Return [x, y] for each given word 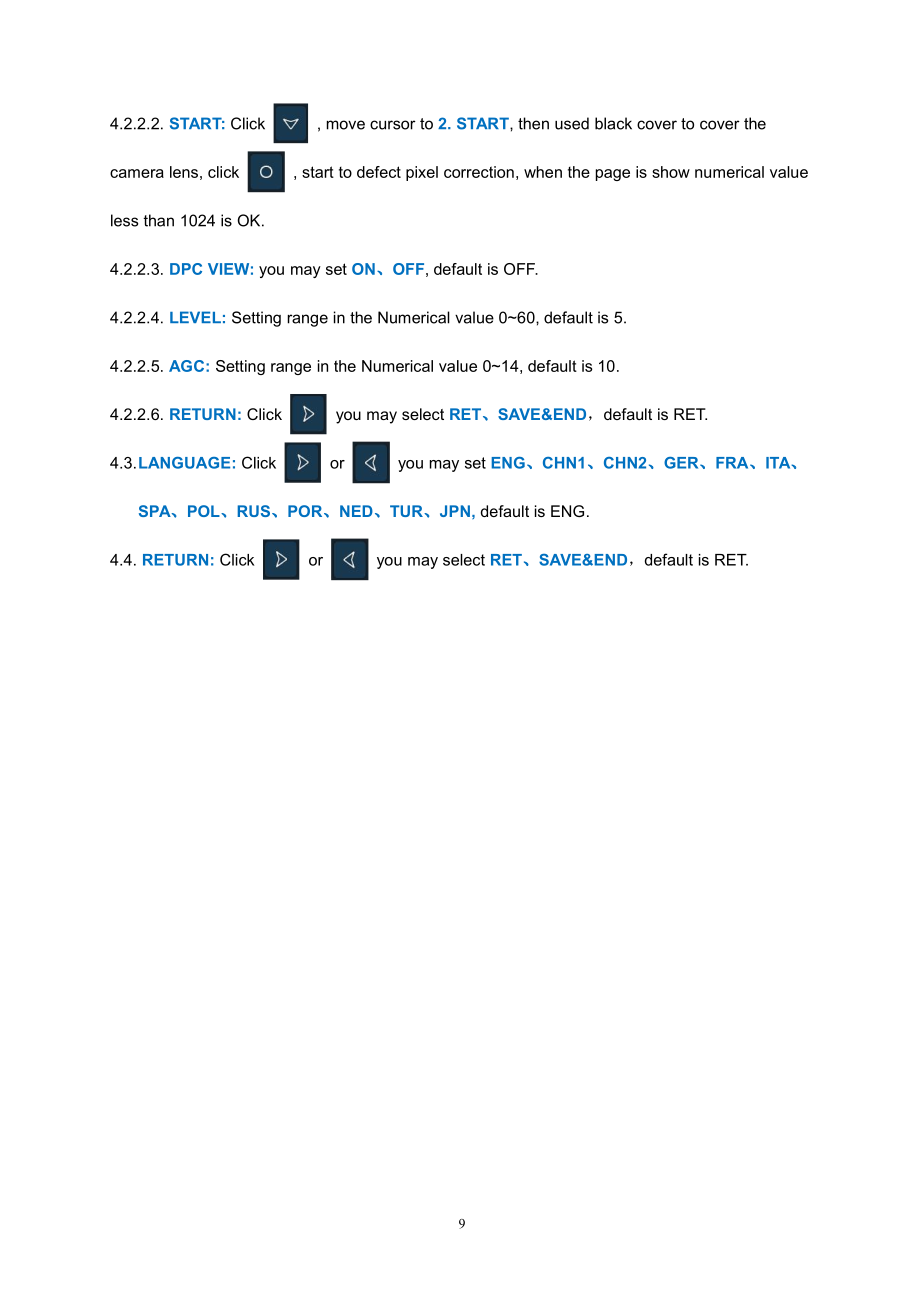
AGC [188, 366]
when [543, 172]
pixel [422, 173]
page [613, 175]
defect [379, 172]
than [158, 220]
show [671, 172]
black [613, 123]
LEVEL [195, 317]
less [124, 220]
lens [184, 172]
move [346, 125]
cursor [393, 125]
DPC [186, 269]
